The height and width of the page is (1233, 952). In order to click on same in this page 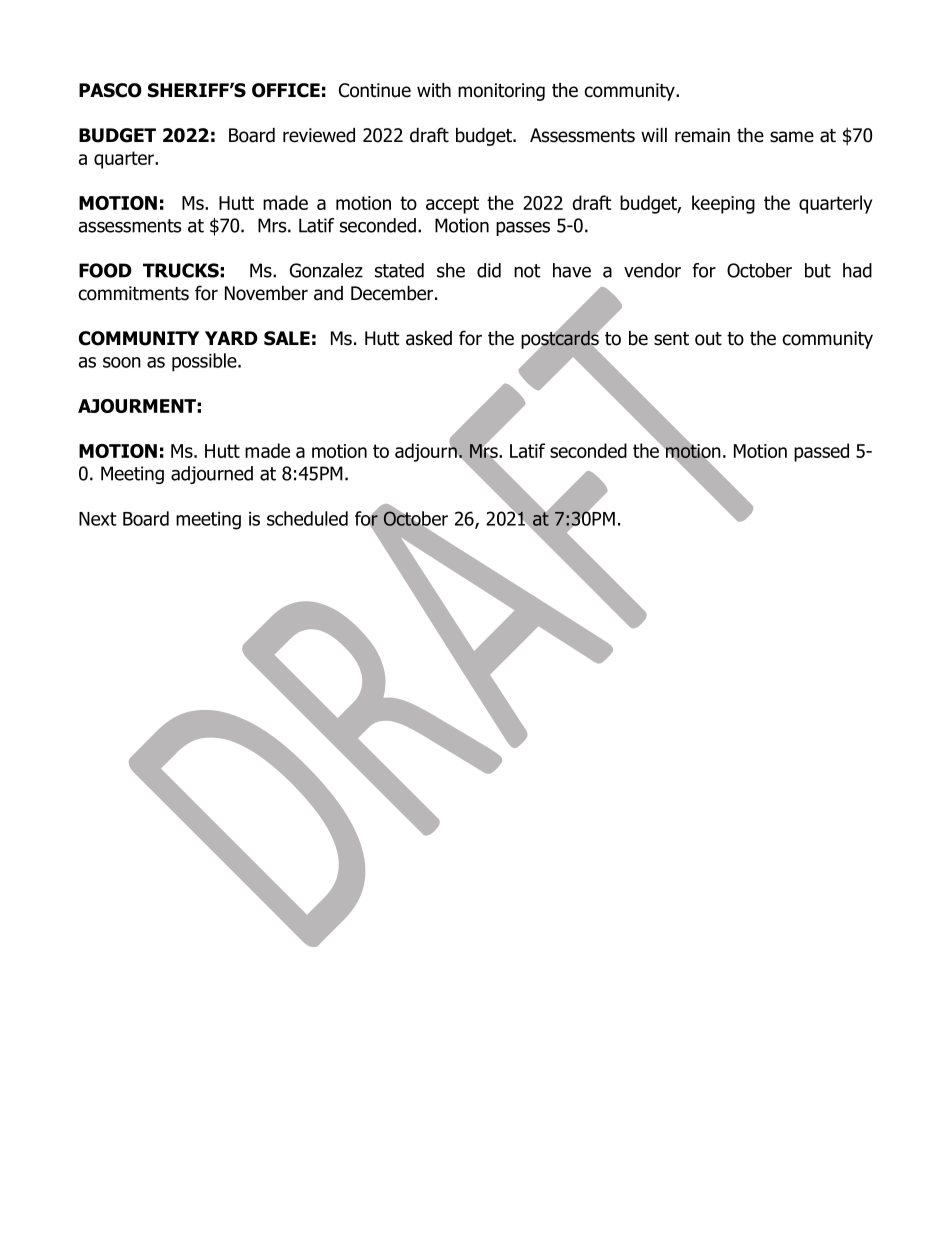, I will do `click(792, 137)`.
